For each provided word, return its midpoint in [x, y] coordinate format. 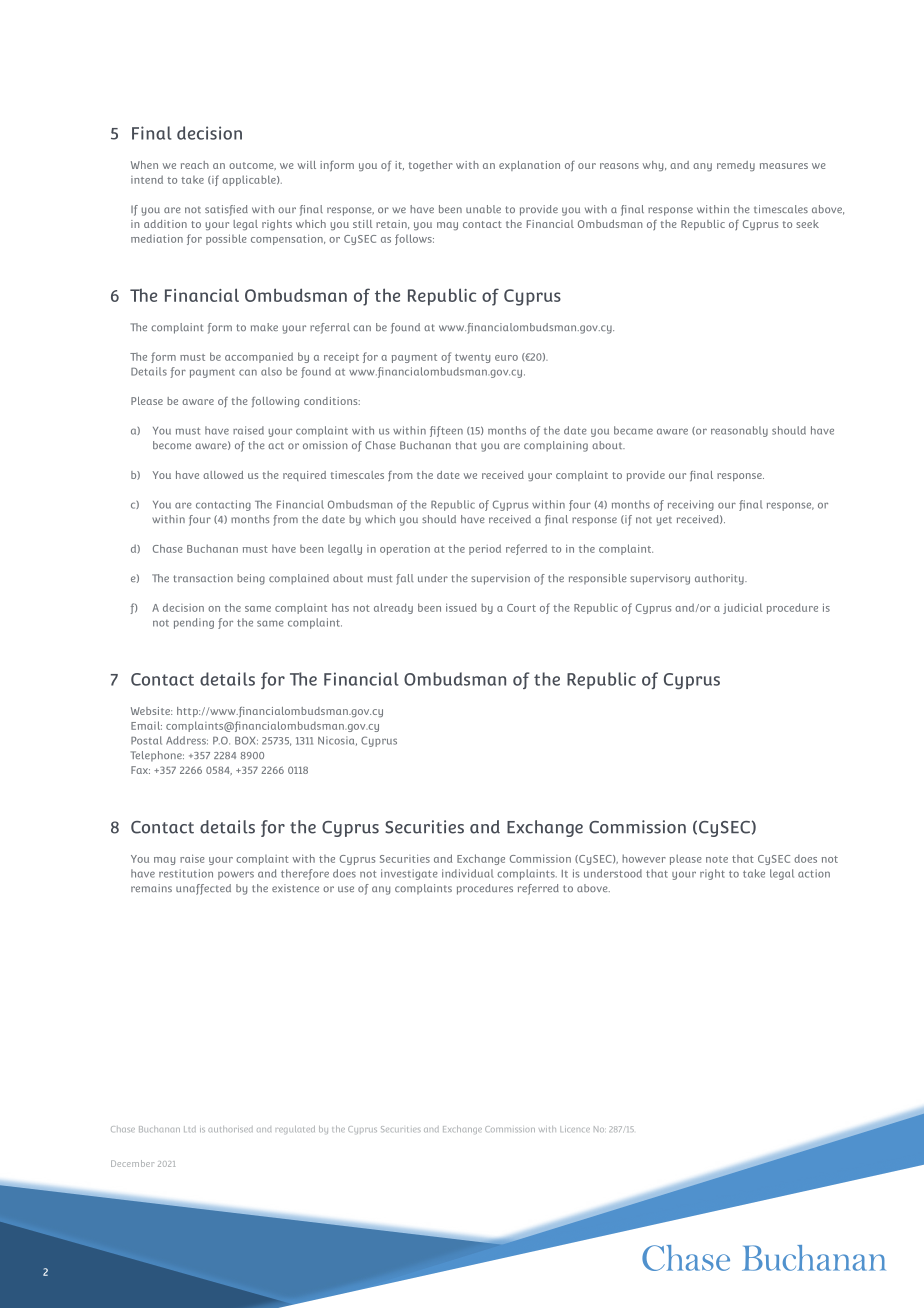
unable [483, 209]
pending [194, 623]
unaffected [203, 889]
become [172, 445]
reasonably [739, 431]
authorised [230, 1129]
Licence [575, 1129]
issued [461, 607]
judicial [742, 608]
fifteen [446, 431]
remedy [736, 166]
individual [468, 873]
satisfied [226, 210]
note [717, 859]
